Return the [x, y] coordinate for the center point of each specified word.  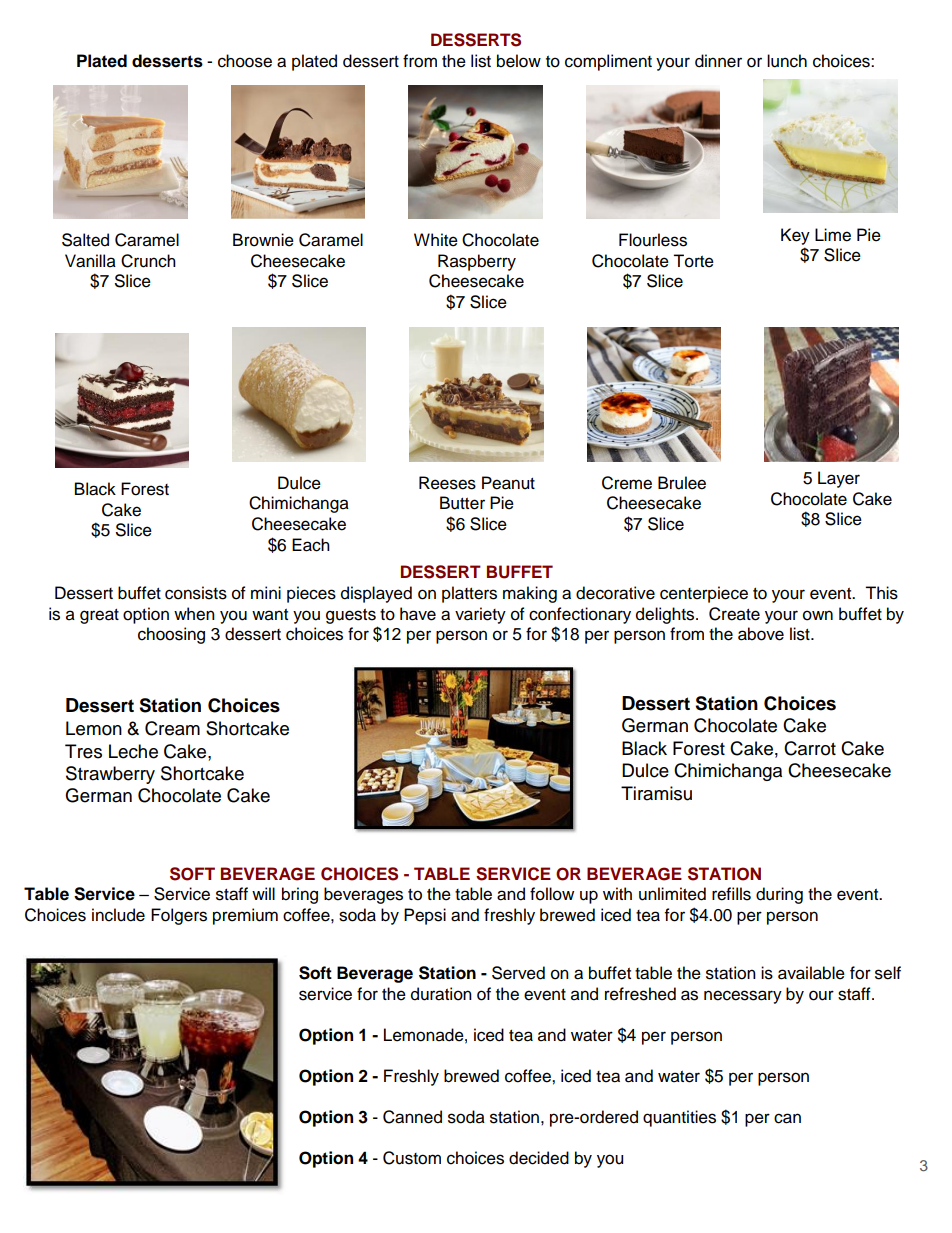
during [779, 895]
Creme [627, 483]
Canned [412, 1117]
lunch [787, 61]
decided [539, 1158]
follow [552, 894]
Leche [133, 751]
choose [245, 61]
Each [311, 545]
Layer [839, 479]
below [519, 61]
